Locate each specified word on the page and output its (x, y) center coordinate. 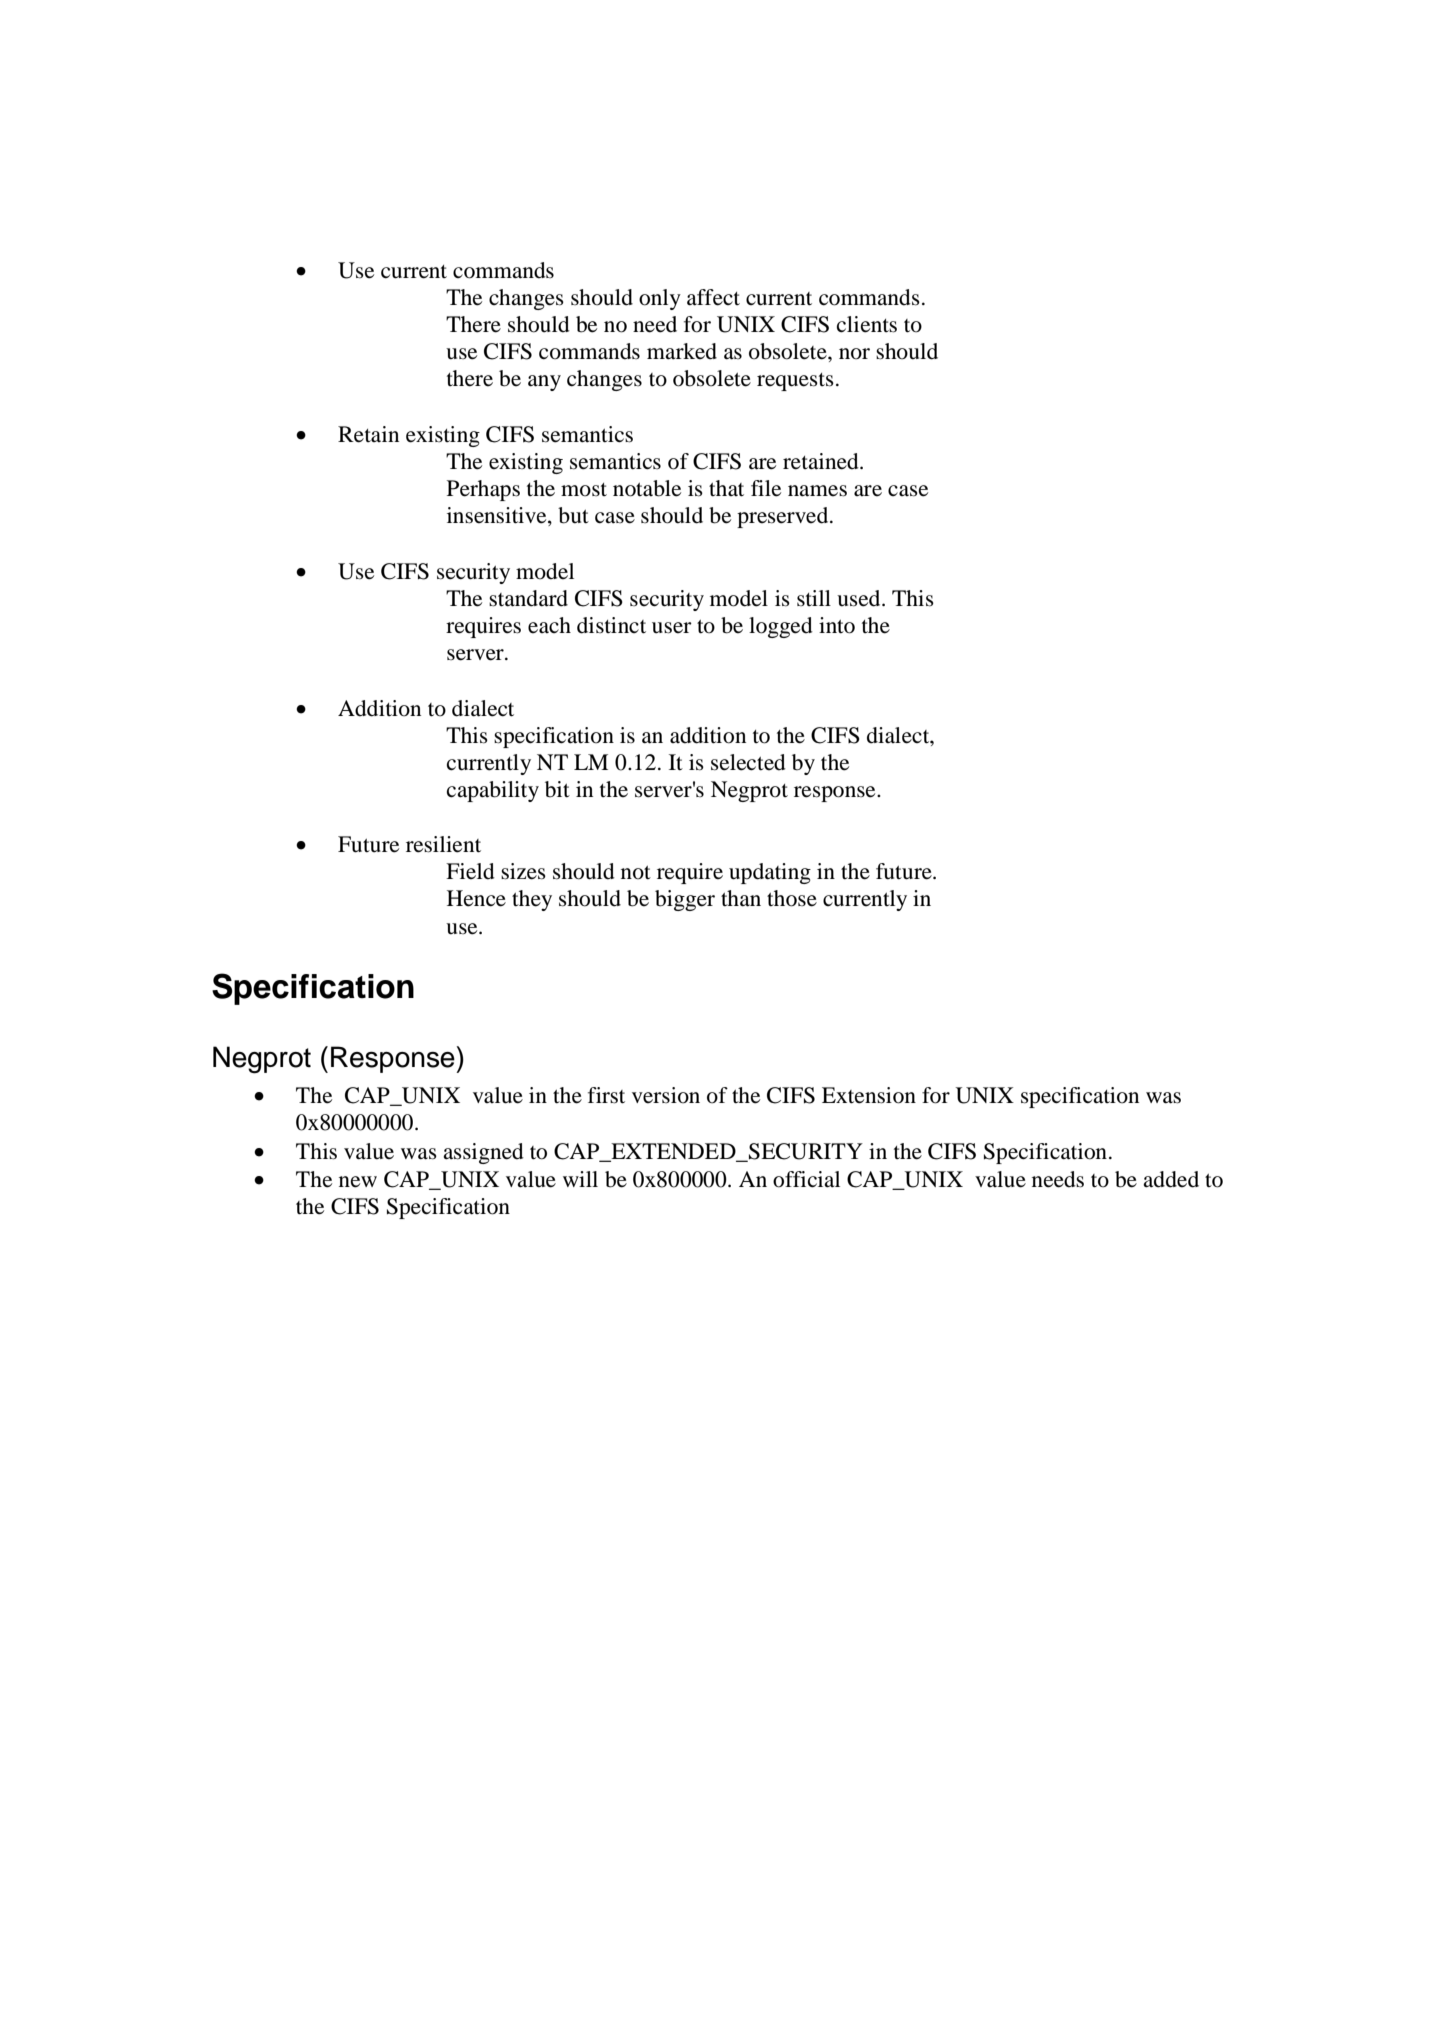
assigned (483, 1153)
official (806, 1179)
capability (493, 791)
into (837, 625)
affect (713, 297)
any (544, 383)
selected (748, 762)
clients (867, 324)
